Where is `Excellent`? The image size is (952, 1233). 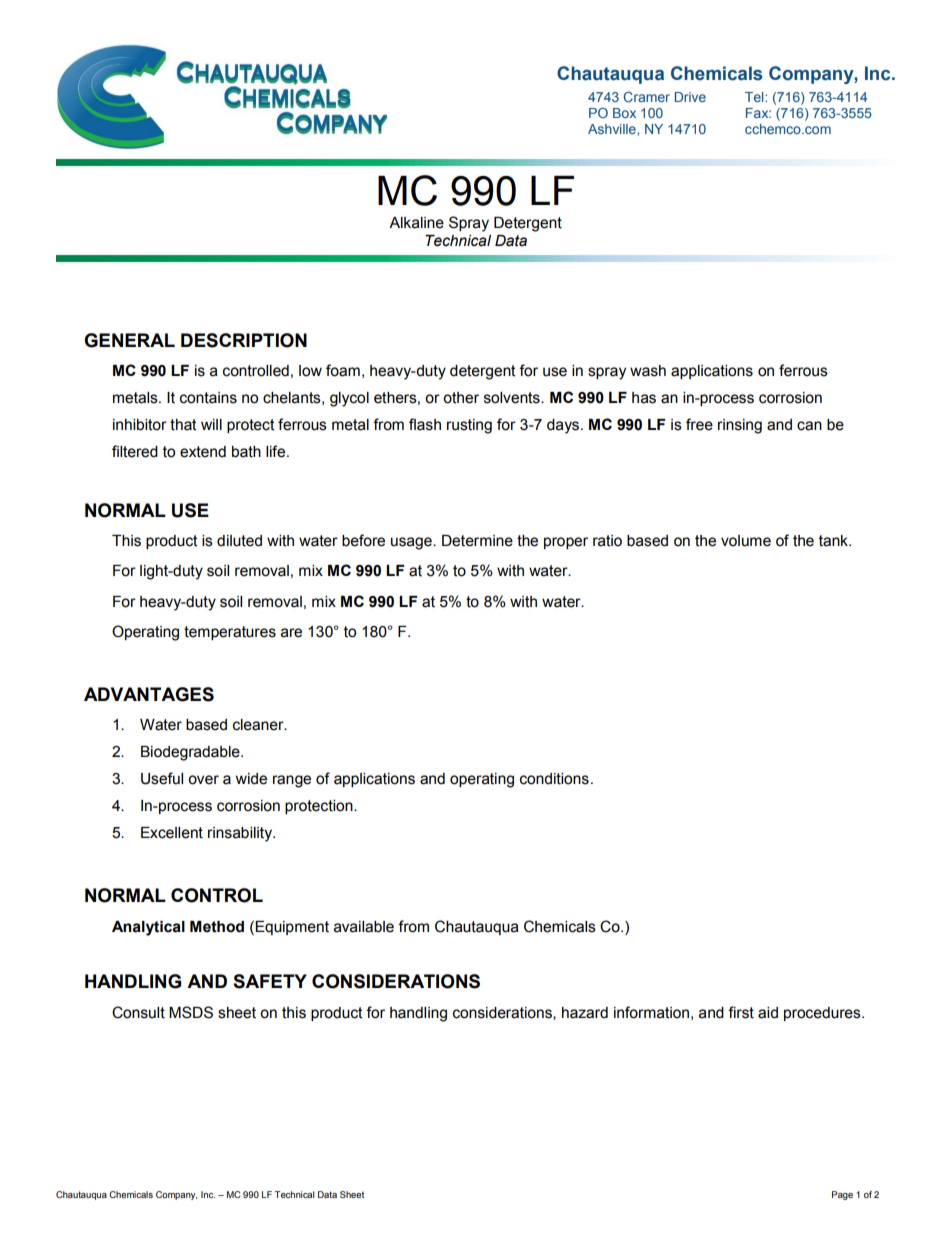
Excellent is located at coordinates (172, 833).
